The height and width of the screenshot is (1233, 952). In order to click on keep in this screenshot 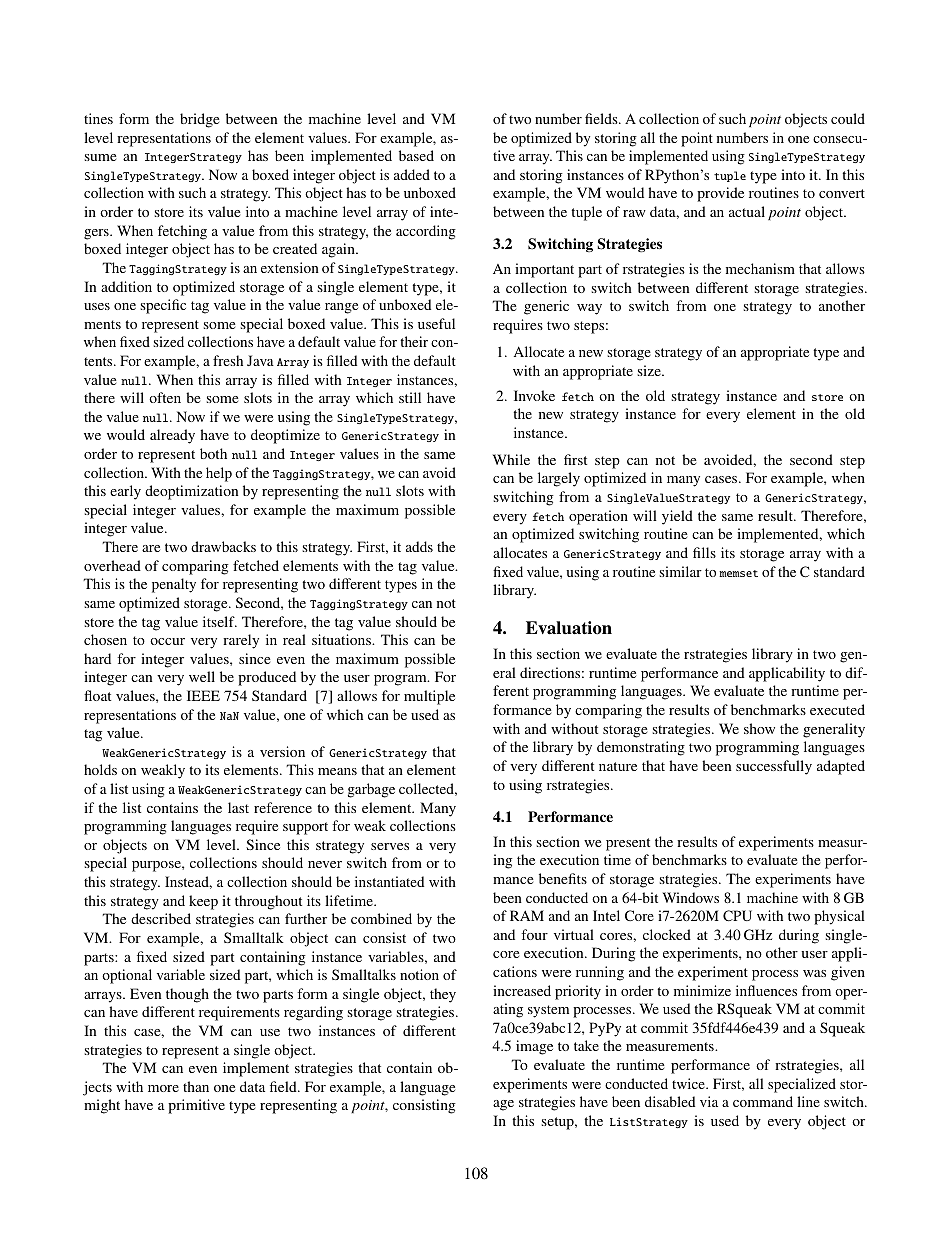, I will do `click(203, 902)`.
